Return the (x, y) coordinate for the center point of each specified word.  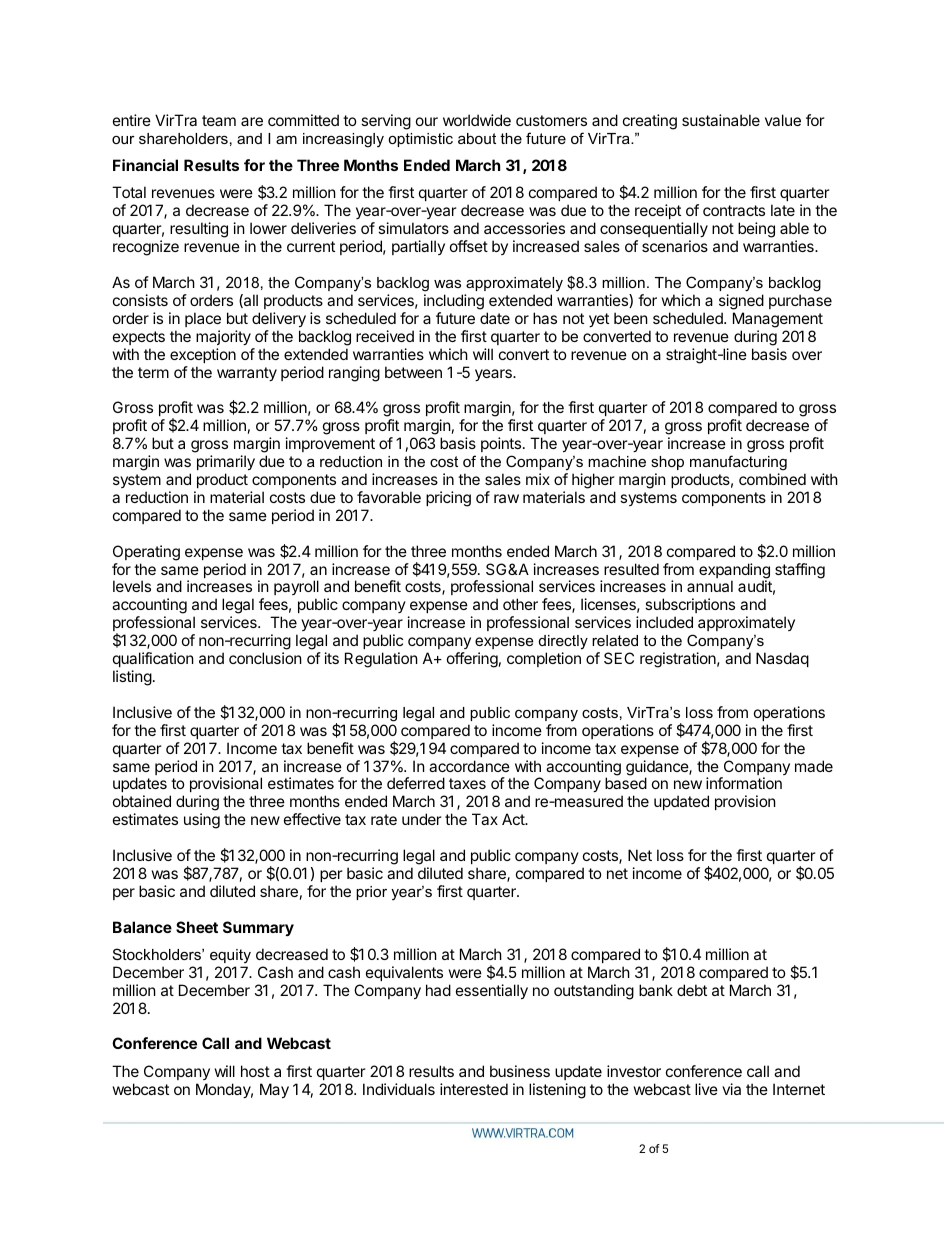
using (202, 821)
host (255, 1071)
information (744, 783)
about (477, 138)
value (783, 120)
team (219, 120)
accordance (469, 766)
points (501, 444)
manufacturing (738, 463)
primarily (226, 462)
